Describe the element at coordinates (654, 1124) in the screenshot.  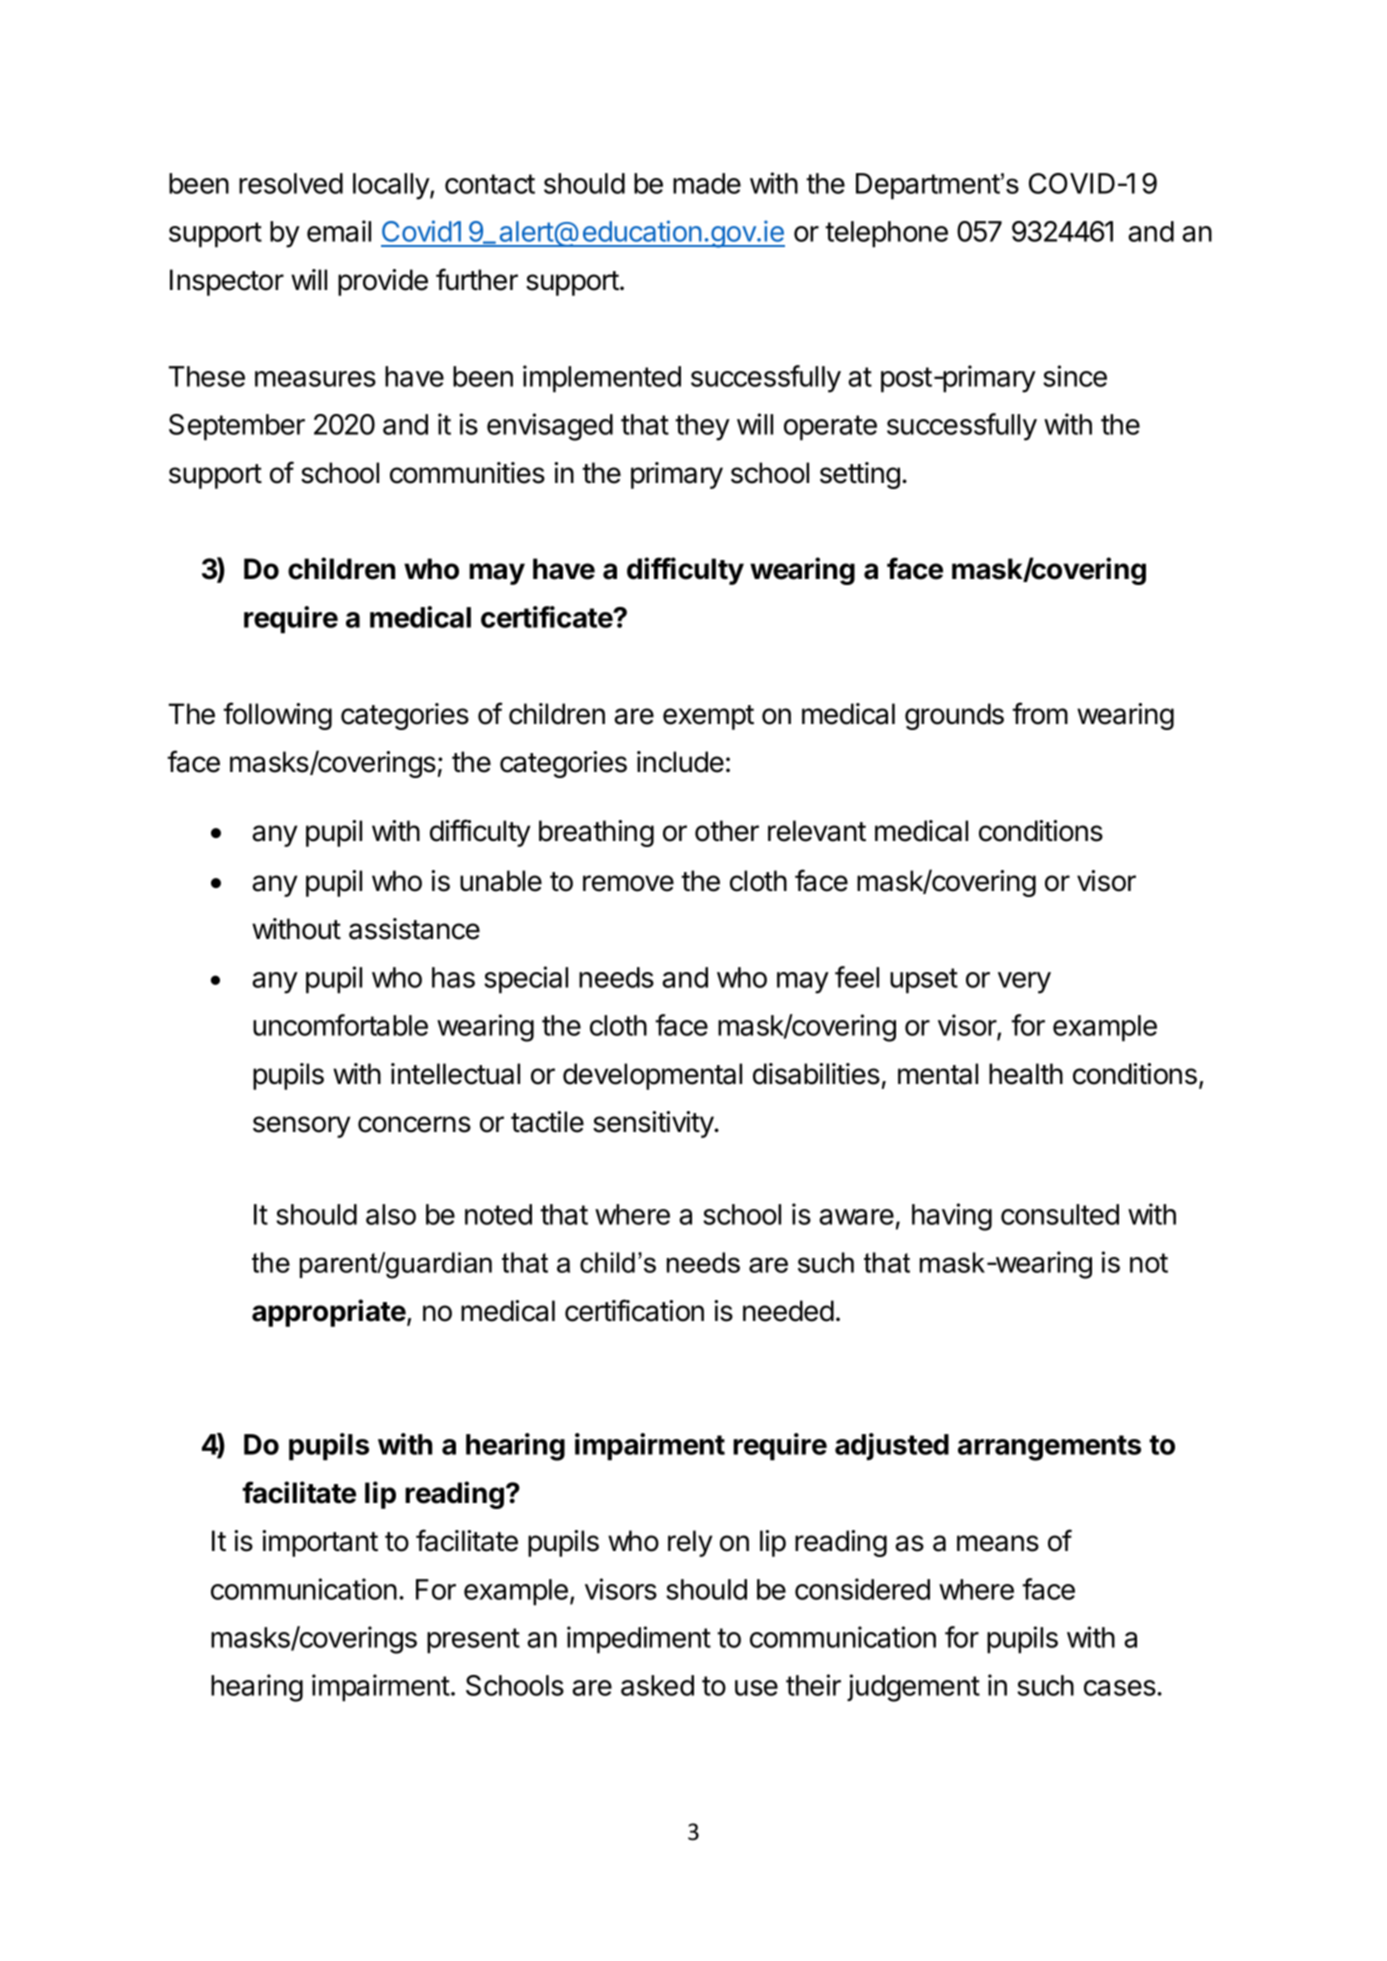
I see `sensitivity` at that location.
